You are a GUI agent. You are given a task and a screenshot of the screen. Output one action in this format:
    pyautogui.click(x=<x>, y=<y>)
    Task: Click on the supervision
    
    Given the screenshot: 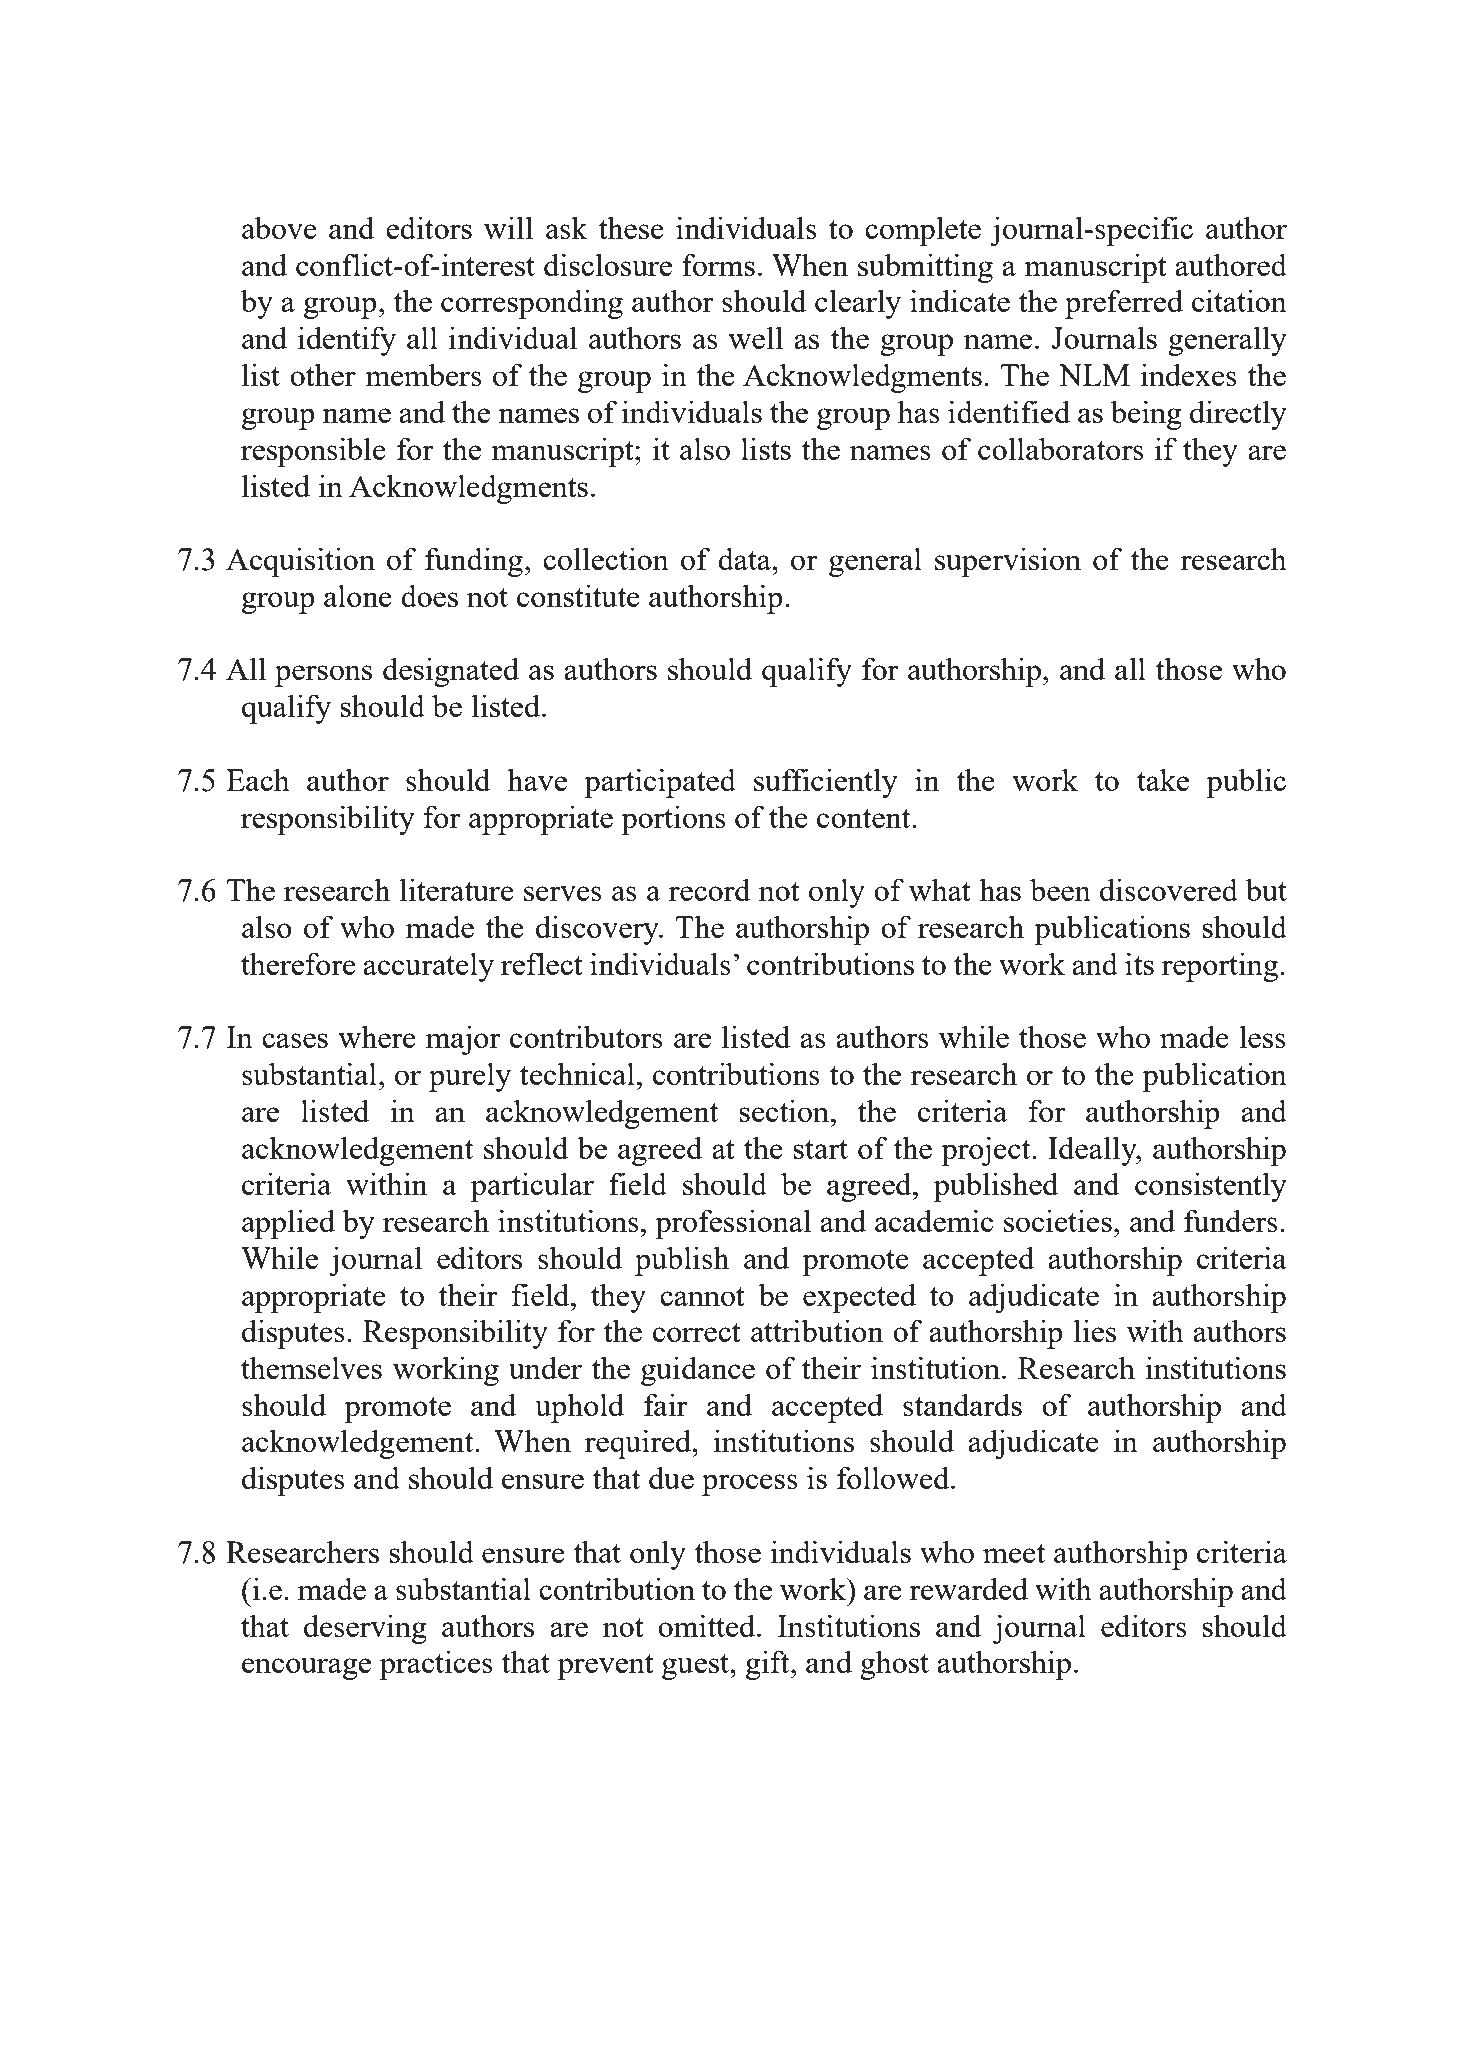 What is the action you would take?
    pyautogui.click(x=1008, y=562)
